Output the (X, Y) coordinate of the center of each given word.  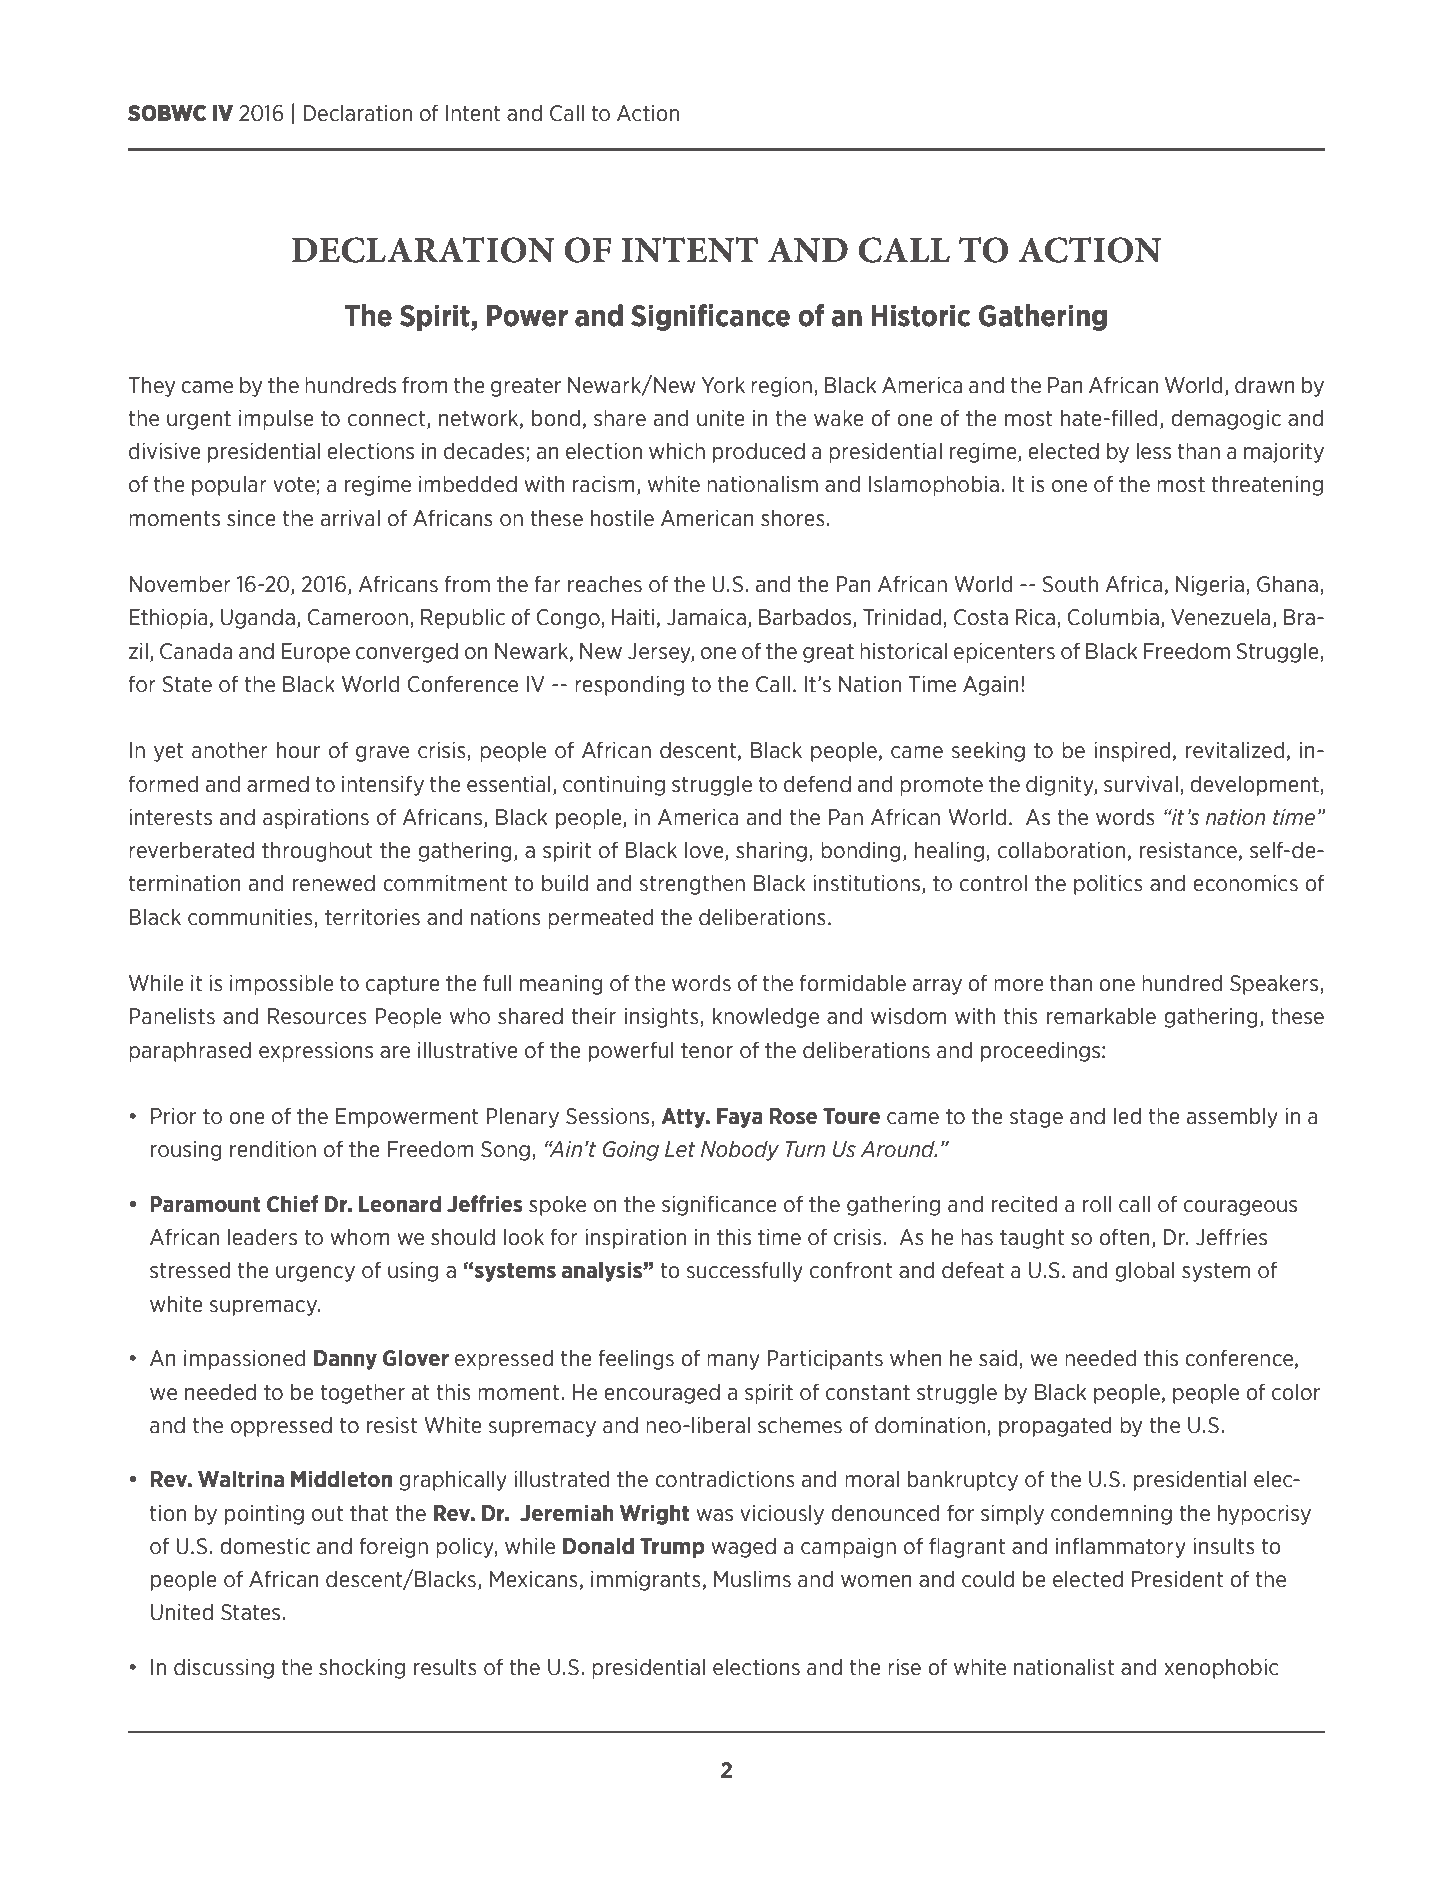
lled (1141, 418)
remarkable (1101, 1016)
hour (298, 750)
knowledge (766, 1017)
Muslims (752, 1579)
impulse (276, 419)
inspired (1132, 751)
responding (629, 685)
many (733, 1362)
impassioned (245, 1359)
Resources (317, 1016)
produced (759, 452)
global (1145, 1271)
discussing (224, 1668)
